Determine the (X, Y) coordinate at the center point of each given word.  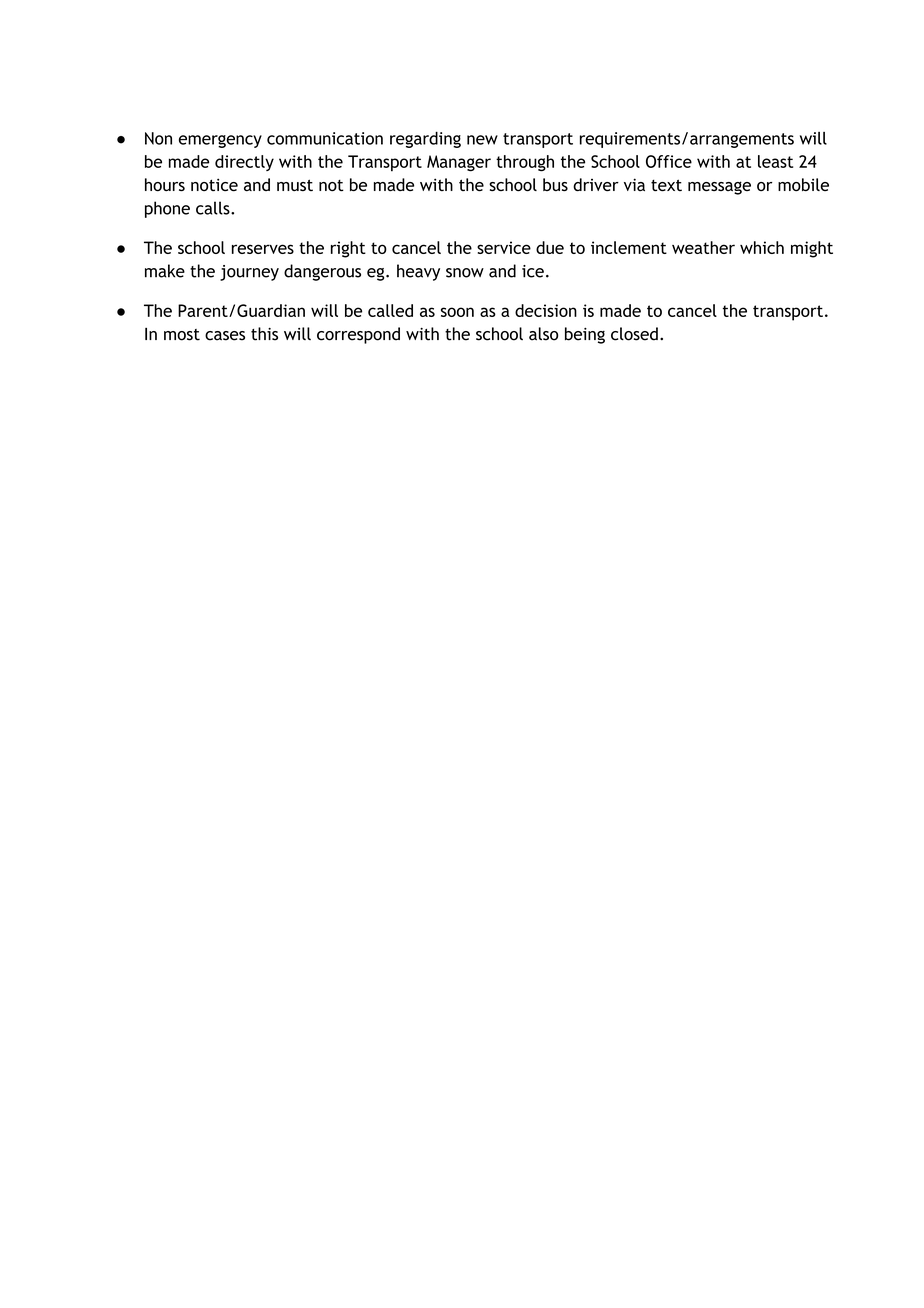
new (482, 140)
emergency (220, 141)
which (762, 247)
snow (465, 273)
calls (214, 208)
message (719, 188)
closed (634, 334)
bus (555, 184)
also (543, 334)
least (775, 161)
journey (249, 273)
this (264, 334)
